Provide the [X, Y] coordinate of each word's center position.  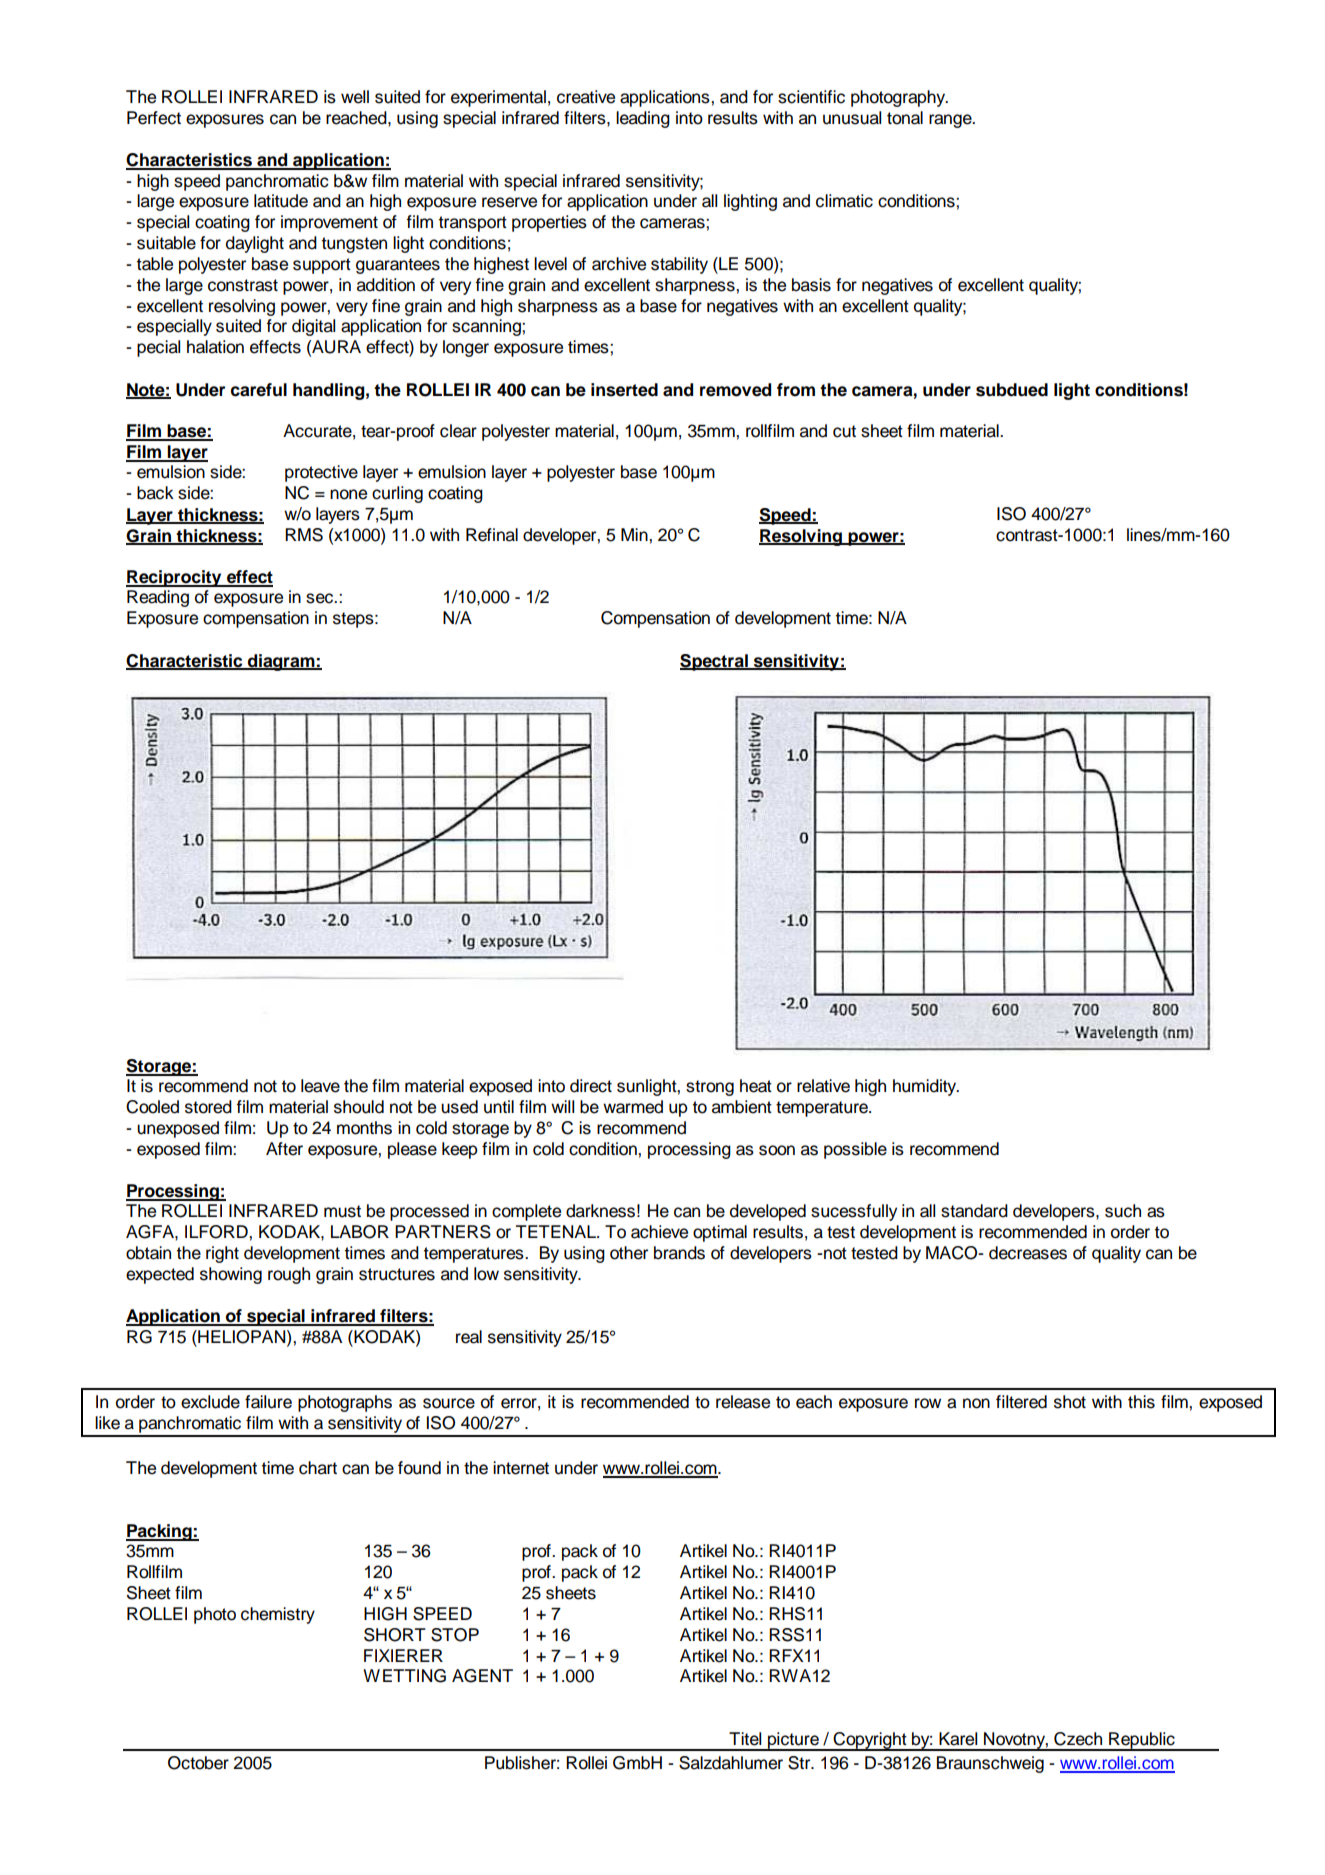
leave [320, 1086]
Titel [745, 1739]
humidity [926, 1087]
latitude [281, 201]
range [951, 121]
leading [643, 119]
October [198, 1763]
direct [591, 1086]
